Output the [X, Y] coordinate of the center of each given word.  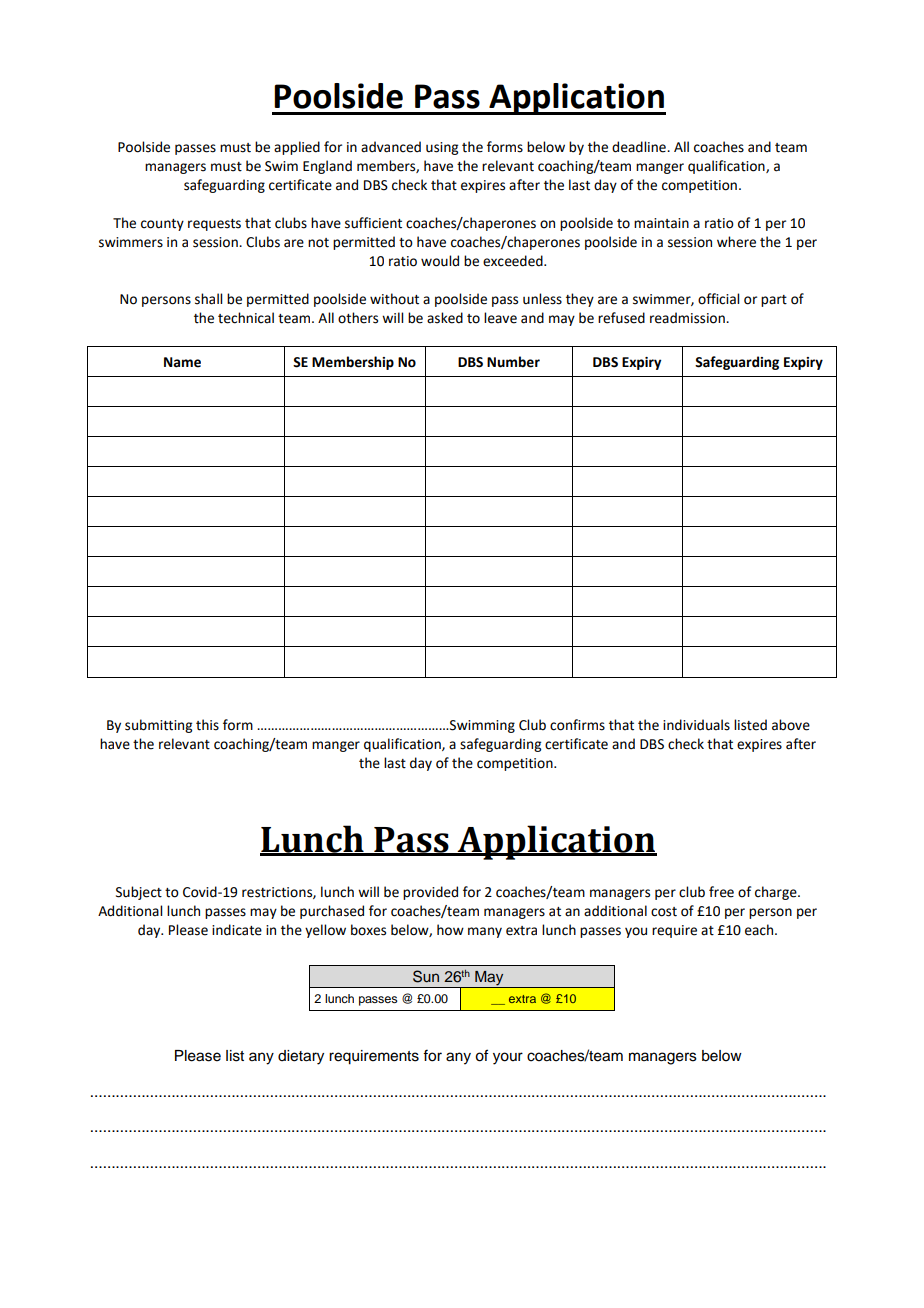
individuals [696, 725]
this [207, 725]
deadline [640, 147]
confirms [577, 725]
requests [214, 225]
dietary [301, 1057]
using [442, 148]
